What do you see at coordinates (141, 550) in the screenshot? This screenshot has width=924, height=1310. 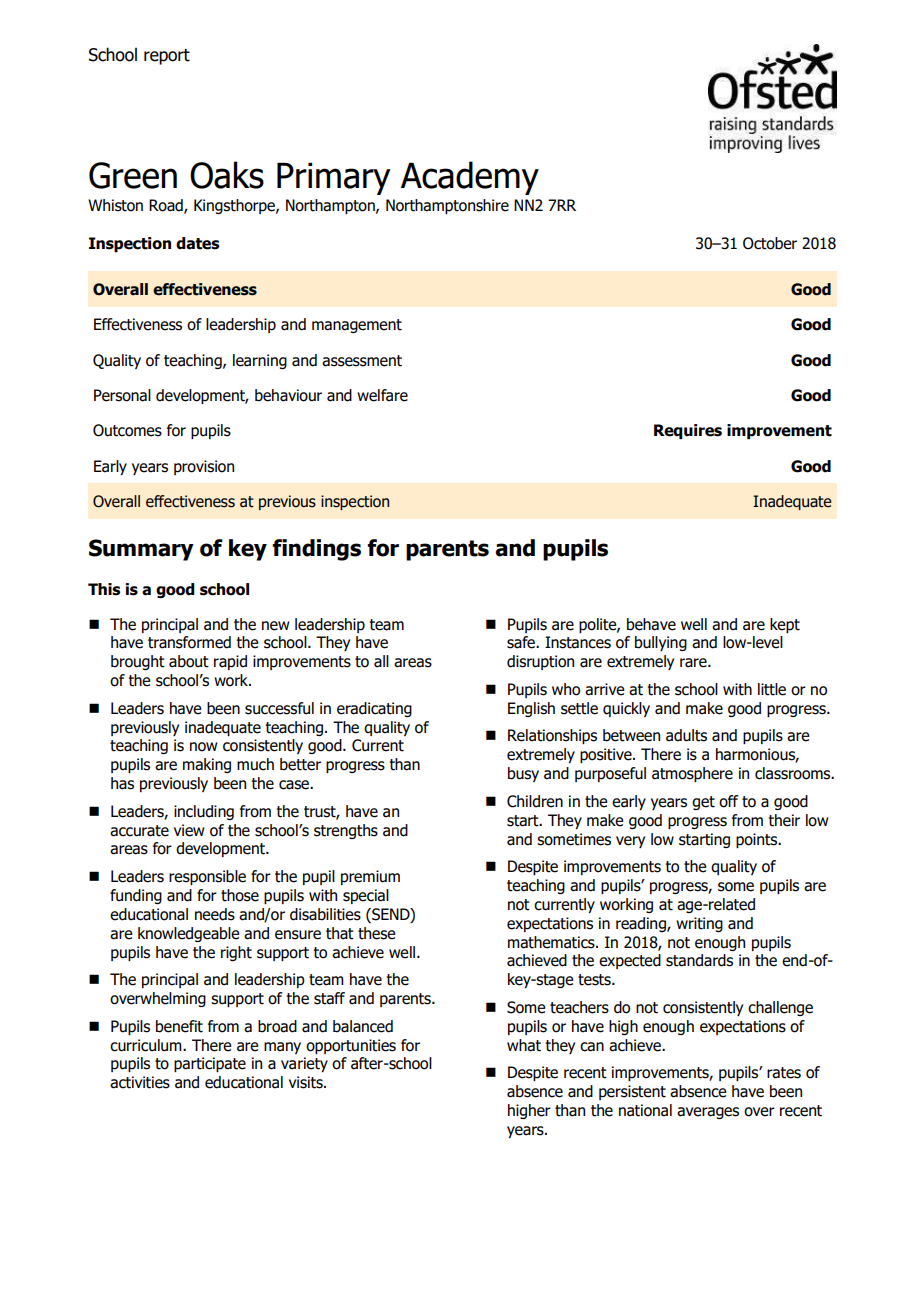 I see `Summary` at bounding box center [141, 550].
